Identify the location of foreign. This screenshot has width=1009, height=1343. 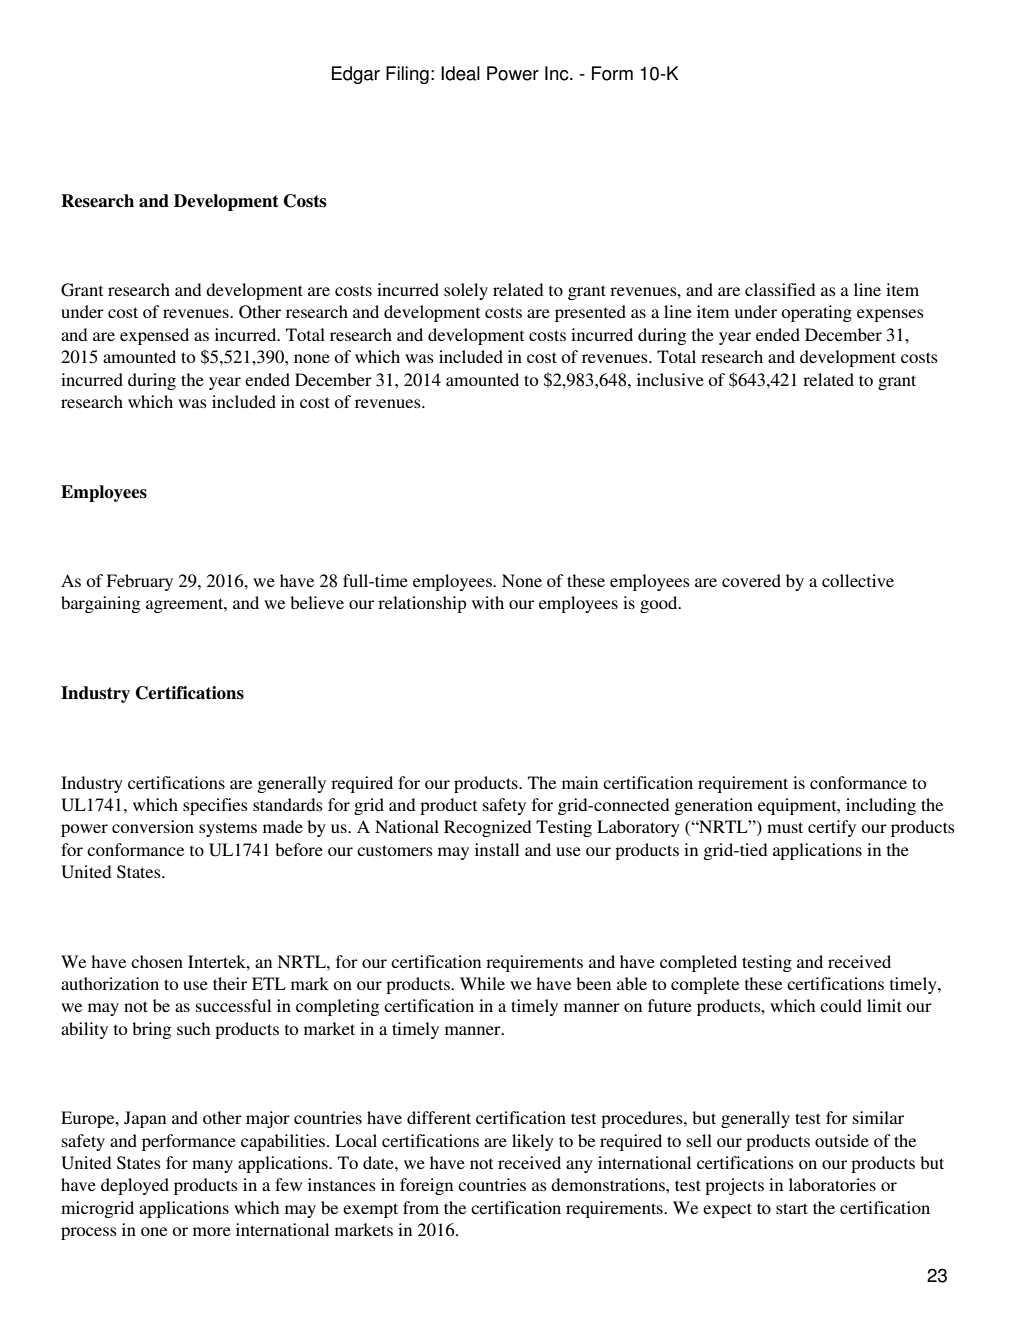
(426, 1186).
